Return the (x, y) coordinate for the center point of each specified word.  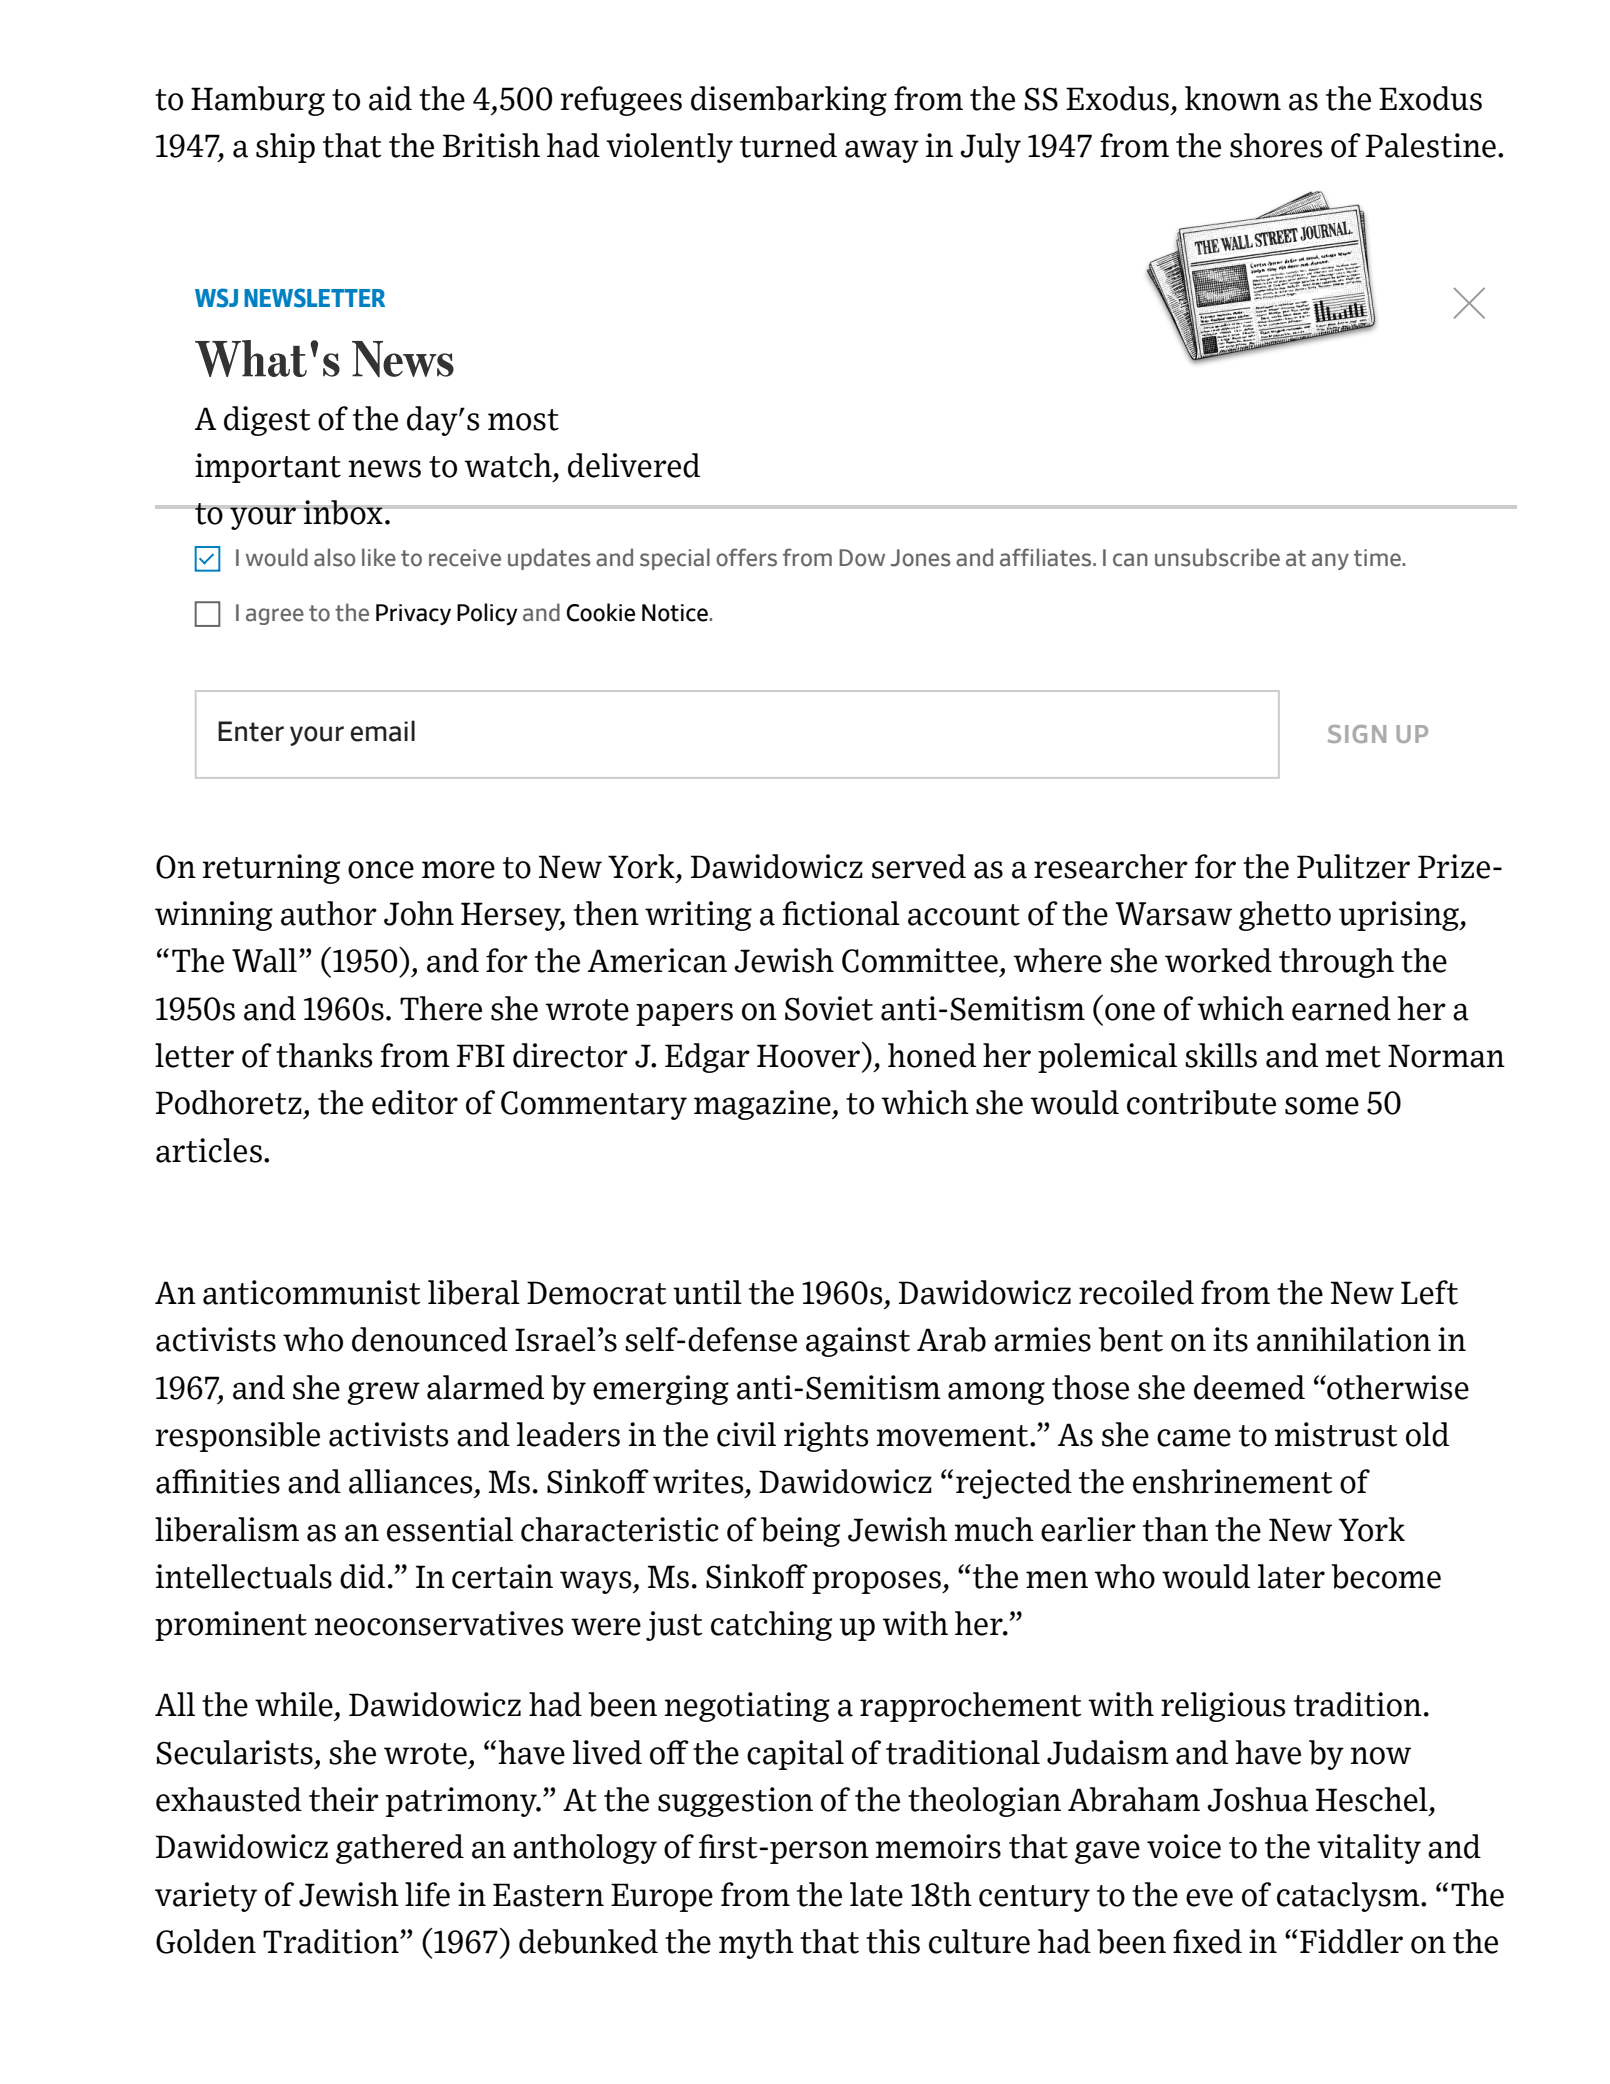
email (382, 731)
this (893, 1941)
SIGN (1357, 734)
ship (285, 148)
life (427, 1894)
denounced (430, 1339)
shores (1276, 145)
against (858, 1342)
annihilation (1344, 1339)
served (919, 866)
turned (788, 145)
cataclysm (1349, 1897)
